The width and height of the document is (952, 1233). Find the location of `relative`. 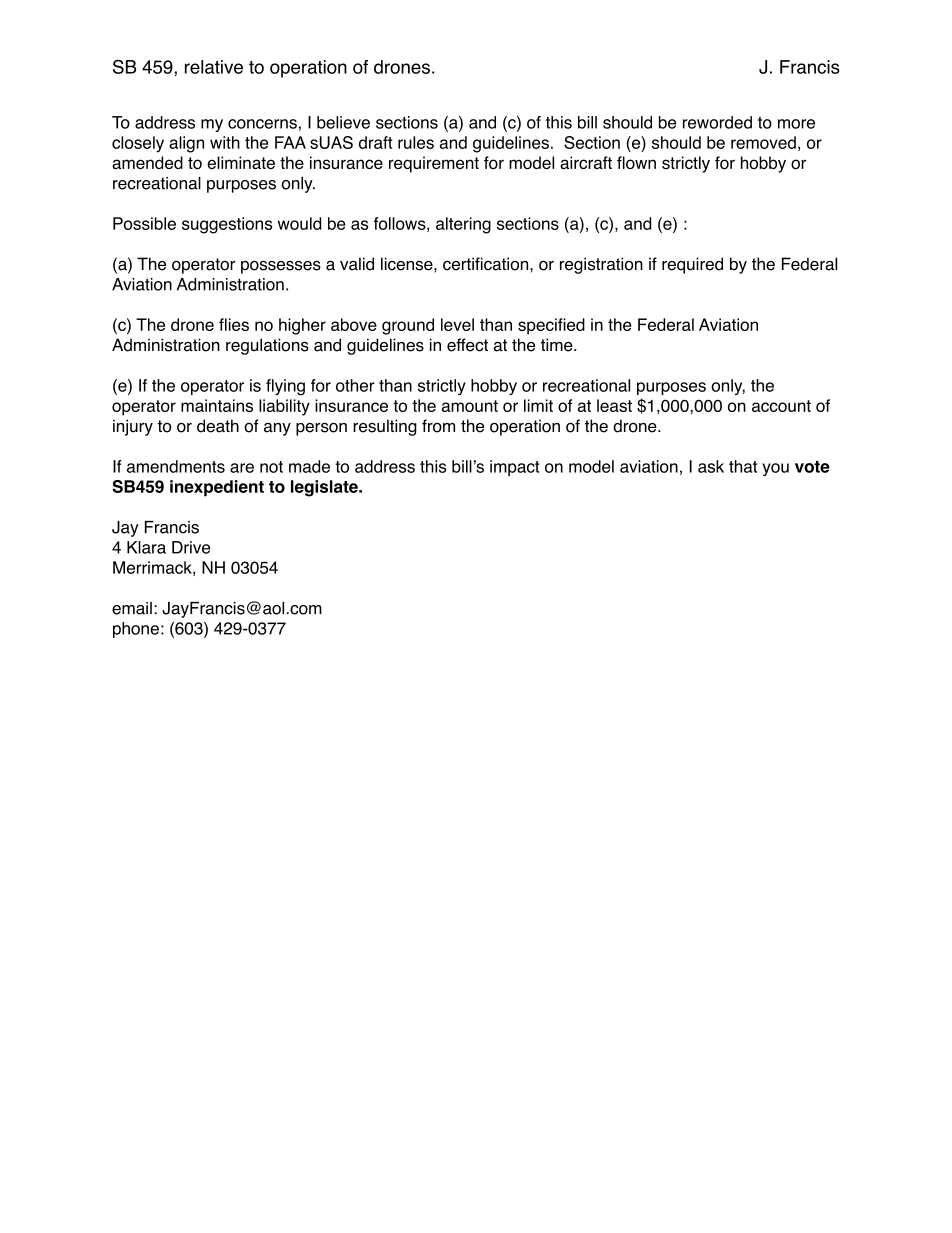

relative is located at coordinates (214, 67).
